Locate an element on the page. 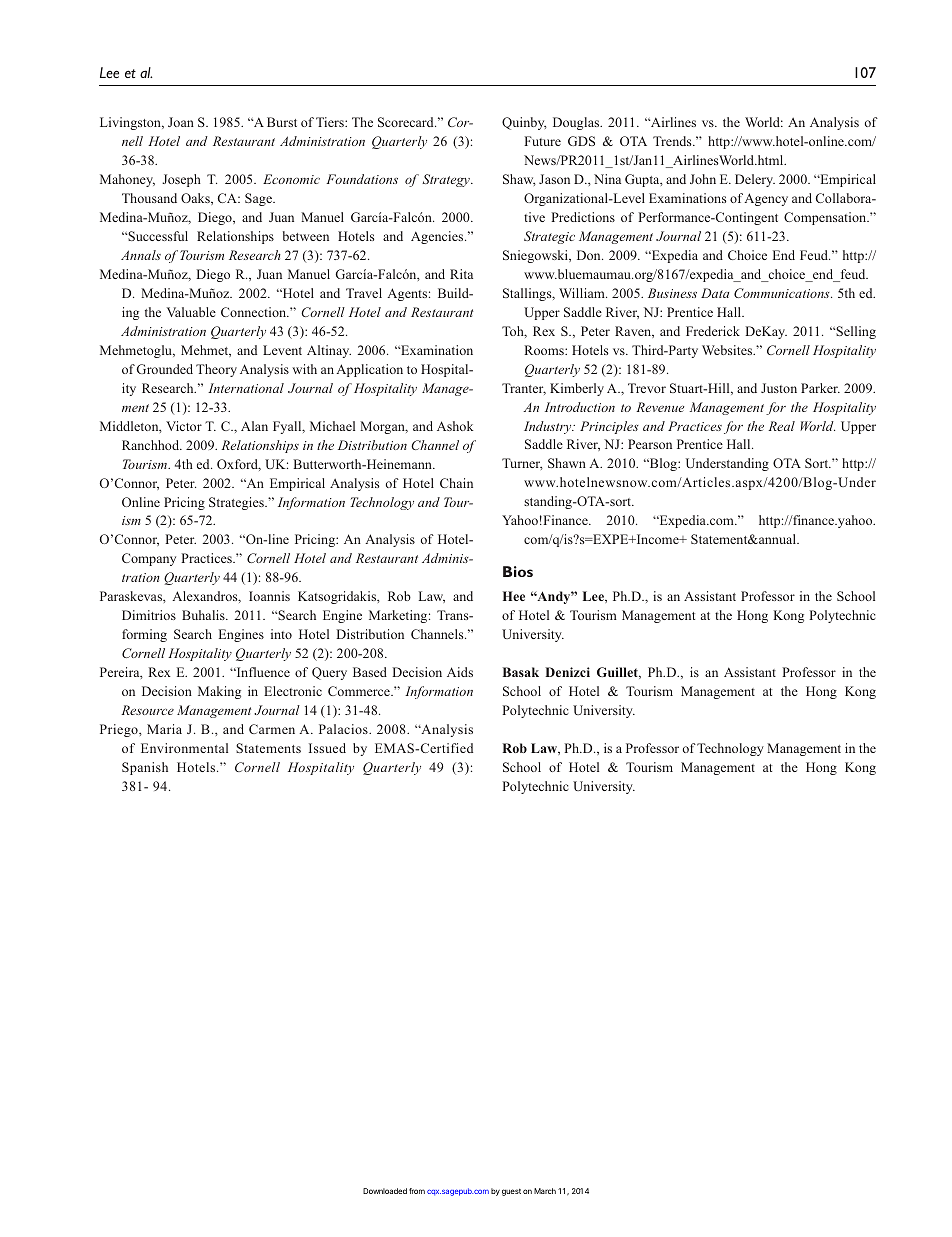 This image has height=1237, width=952. Joseph is located at coordinates (181, 180).
